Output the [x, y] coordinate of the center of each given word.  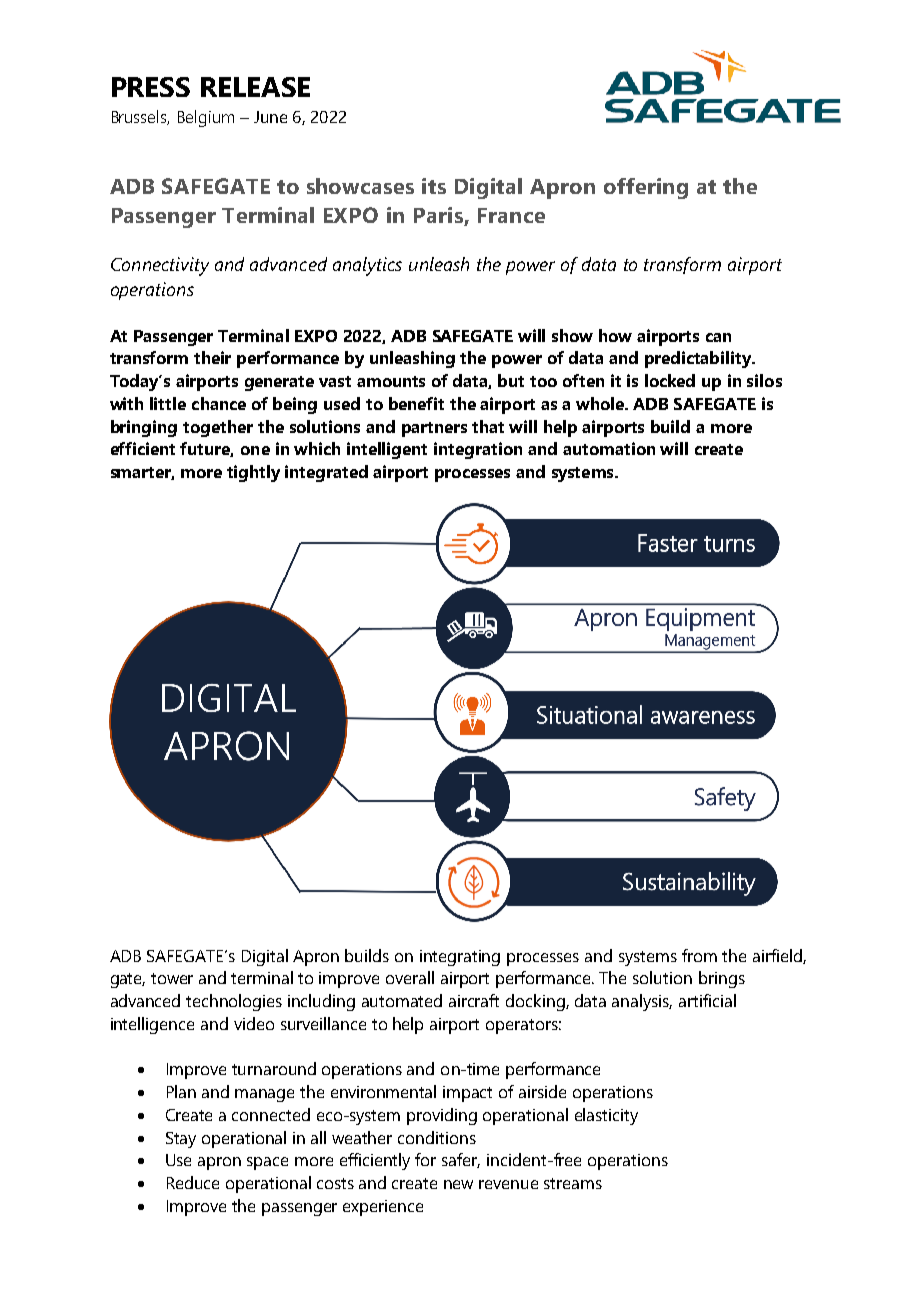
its [434, 186]
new [458, 1184]
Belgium [206, 118]
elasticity [606, 1116]
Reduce [193, 1182]
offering [646, 188]
